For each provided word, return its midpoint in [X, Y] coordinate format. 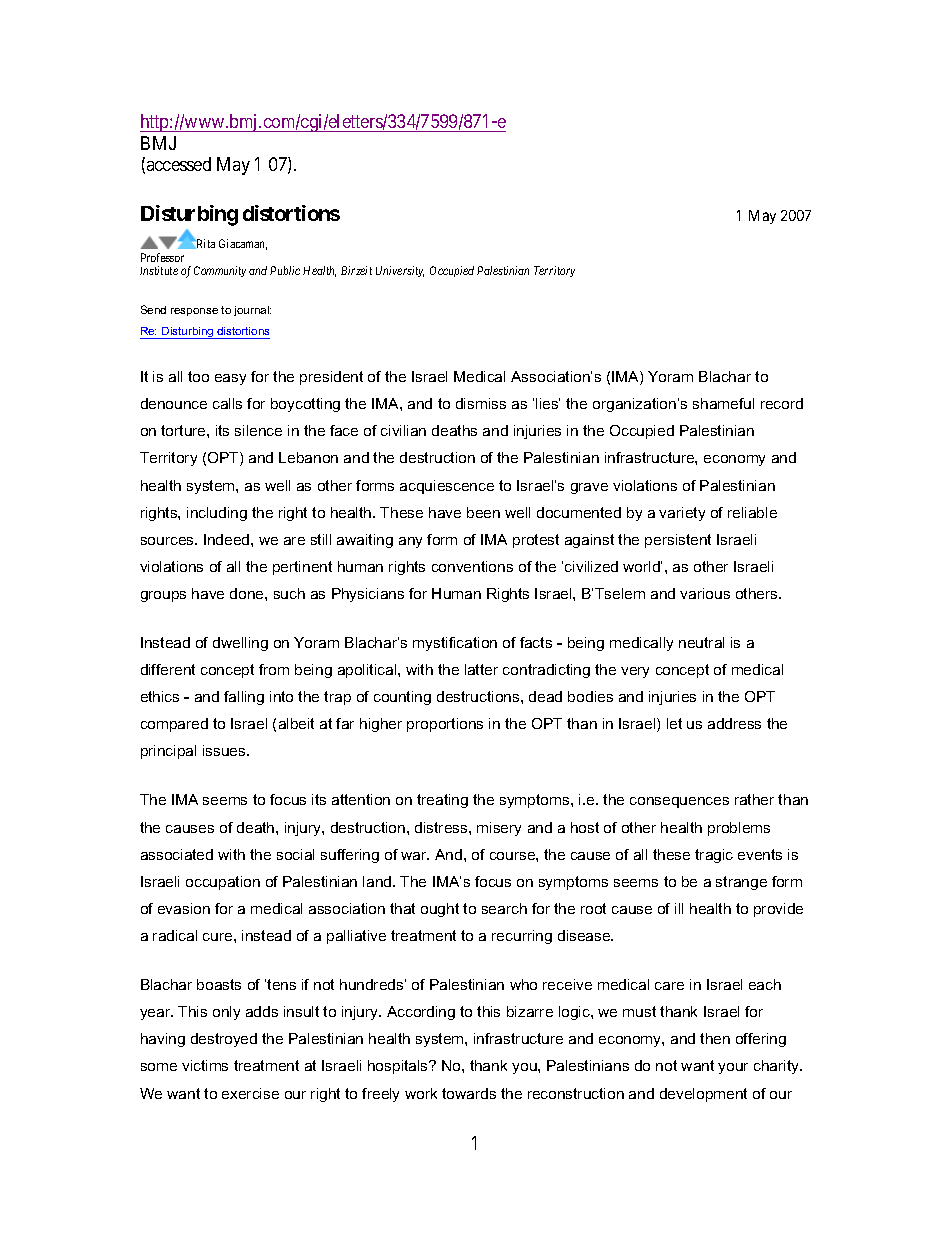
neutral [701, 642]
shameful [723, 403]
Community [220, 271]
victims [205, 1065]
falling [244, 698]
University [400, 271]
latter [481, 669]
